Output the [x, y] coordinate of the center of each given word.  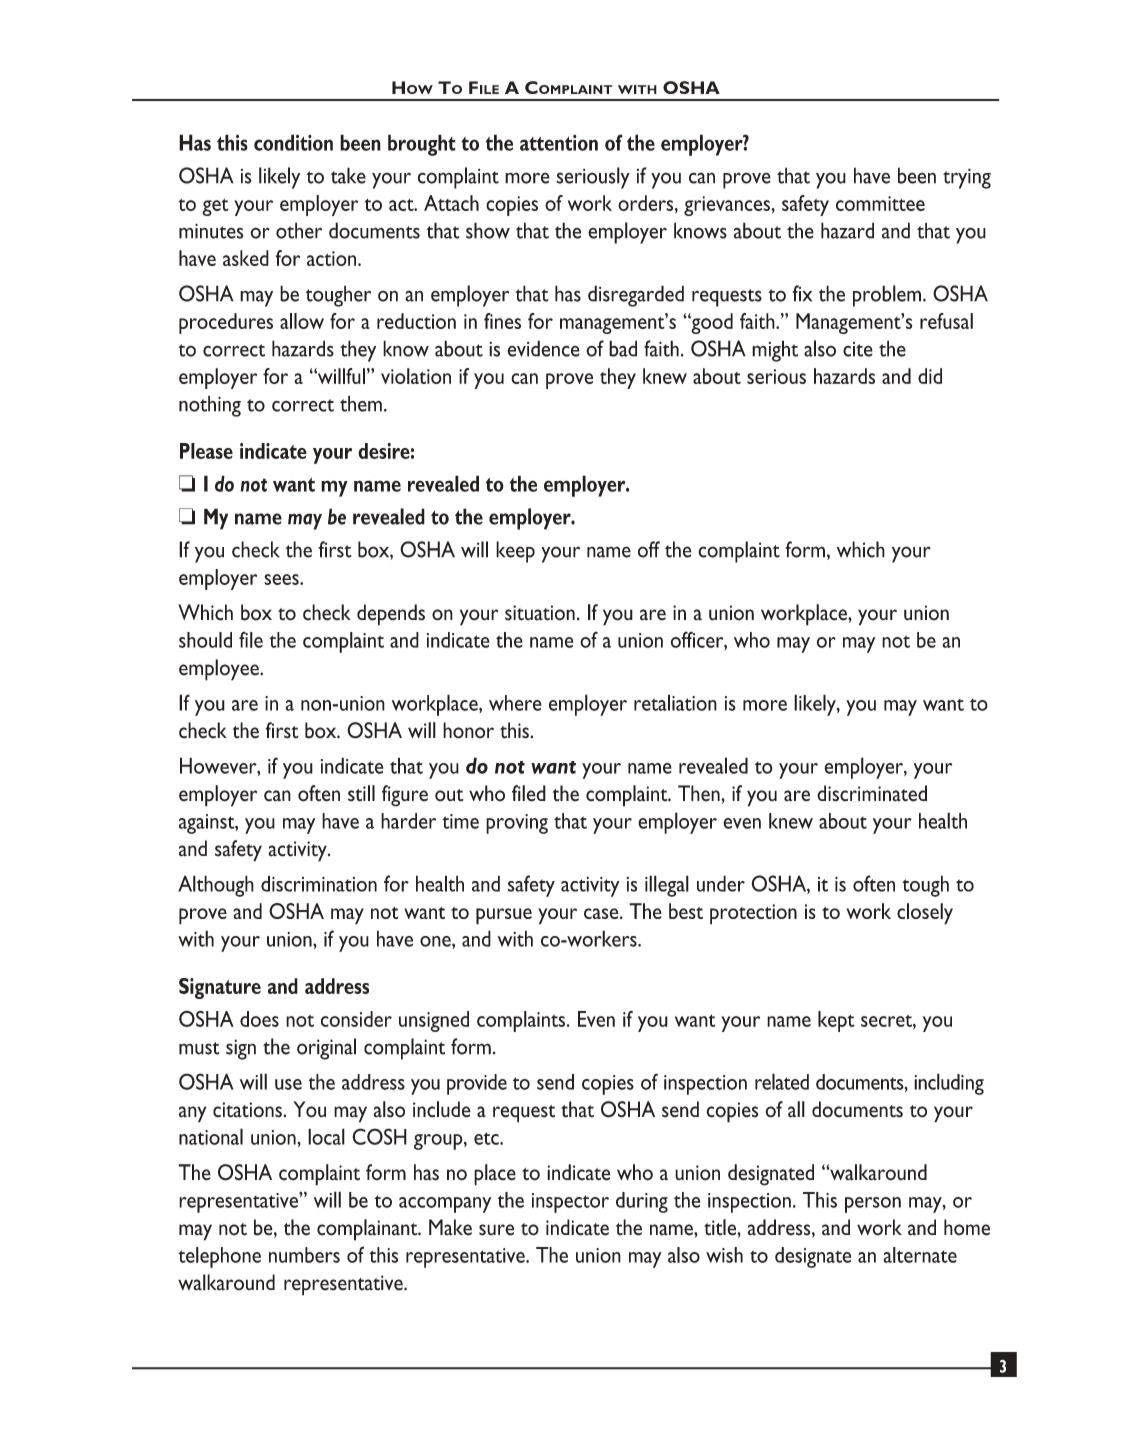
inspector [570, 1203]
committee [880, 203]
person [873, 1205]
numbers [304, 1255]
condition [293, 142]
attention [559, 142]
